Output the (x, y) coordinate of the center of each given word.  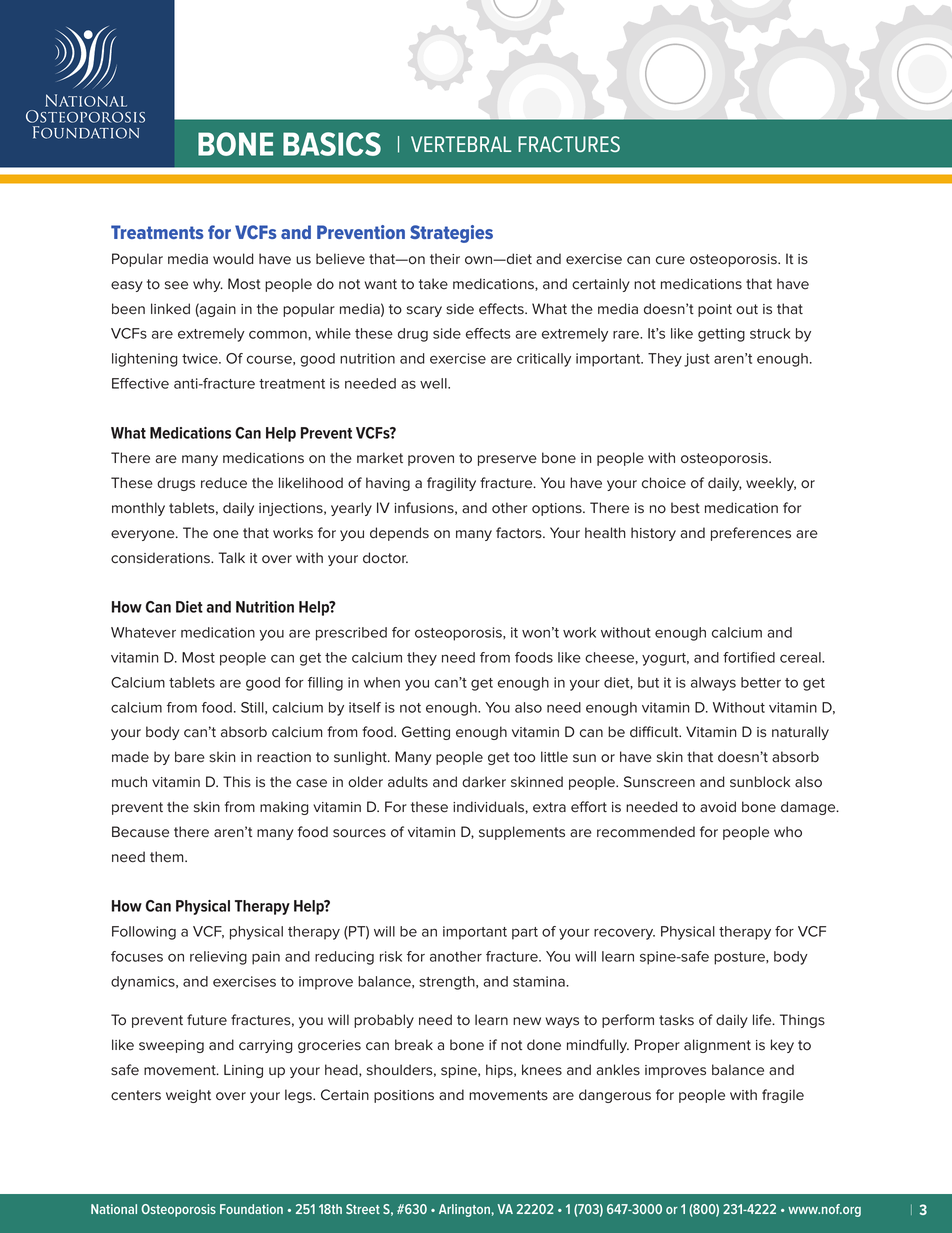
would (233, 259)
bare (190, 757)
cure (670, 260)
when (382, 682)
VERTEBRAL (461, 144)
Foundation (251, 1209)
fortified (749, 657)
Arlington (464, 1210)
